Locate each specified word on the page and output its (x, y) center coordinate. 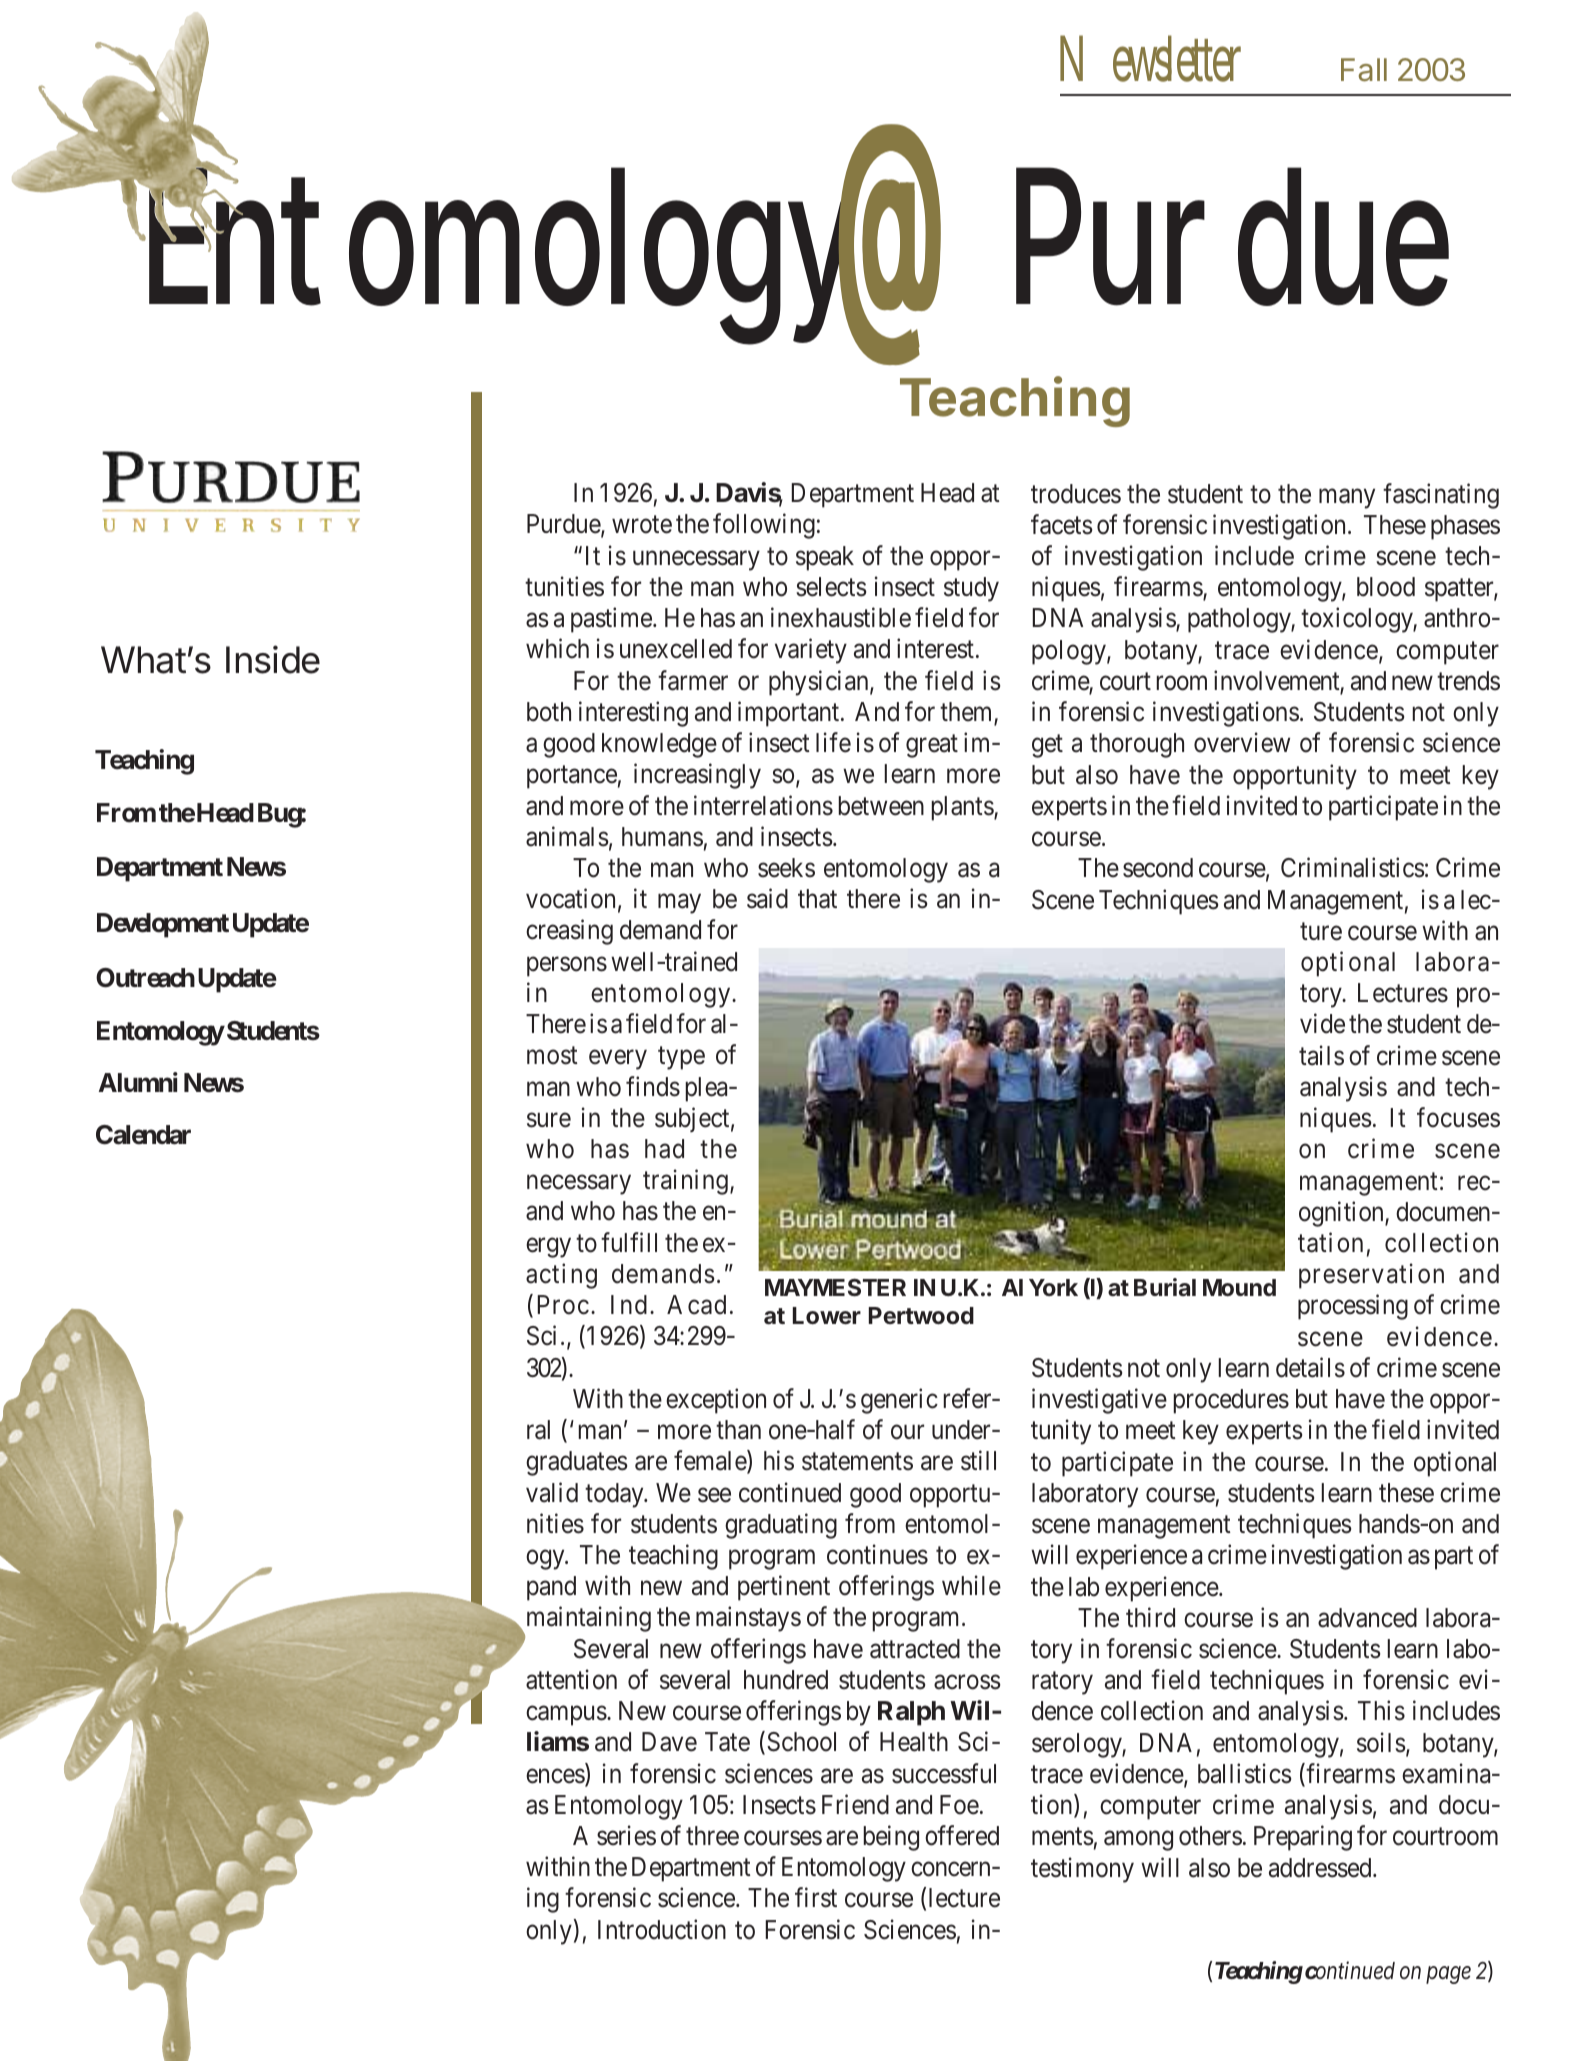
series (626, 1835)
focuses (1458, 1117)
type (681, 1058)
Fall (1364, 70)
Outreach (145, 978)
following (764, 526)
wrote (642, 525)
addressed (1321, 1868)
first (816, 1898)
